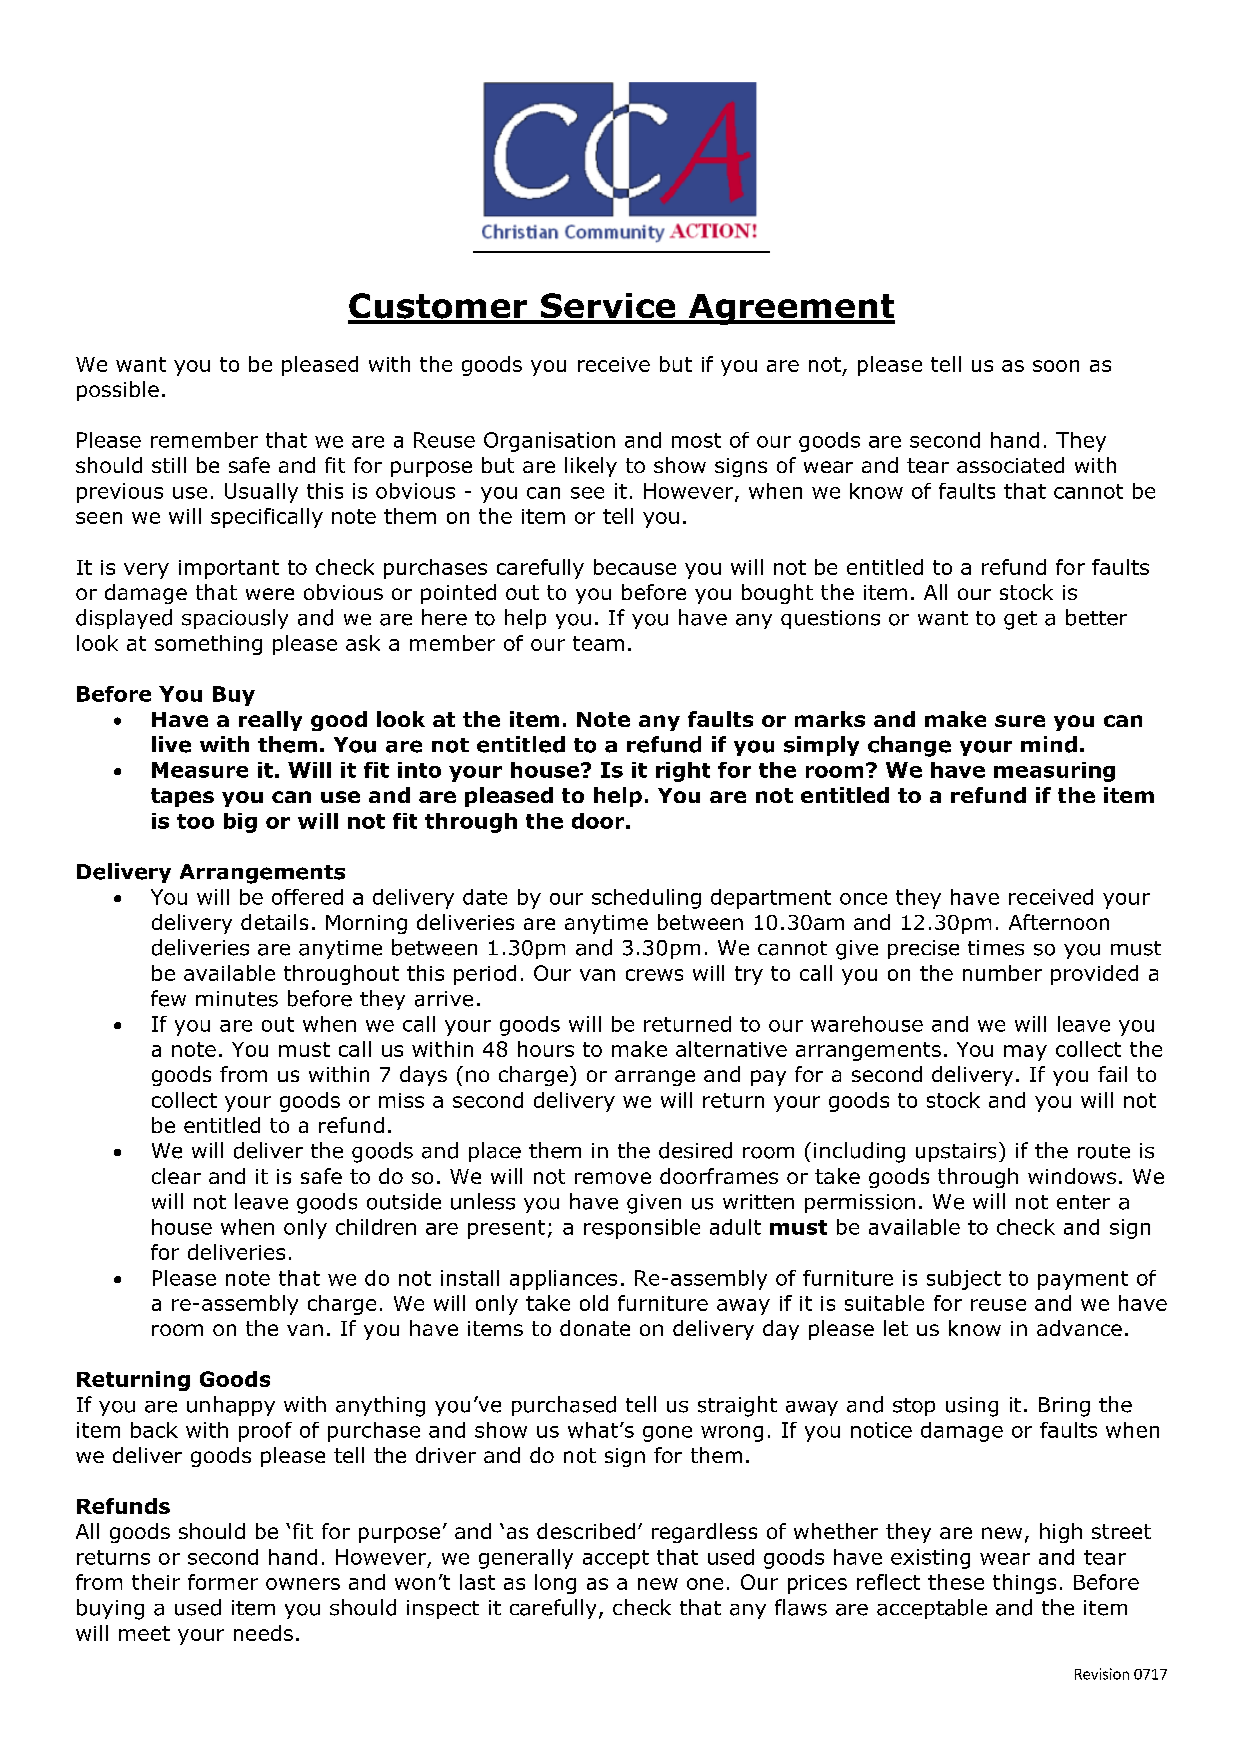 The height and width of the page is (1758, 1243). Describe the element at coordinates (1002, 973) in the page. I see `number` at that location.
